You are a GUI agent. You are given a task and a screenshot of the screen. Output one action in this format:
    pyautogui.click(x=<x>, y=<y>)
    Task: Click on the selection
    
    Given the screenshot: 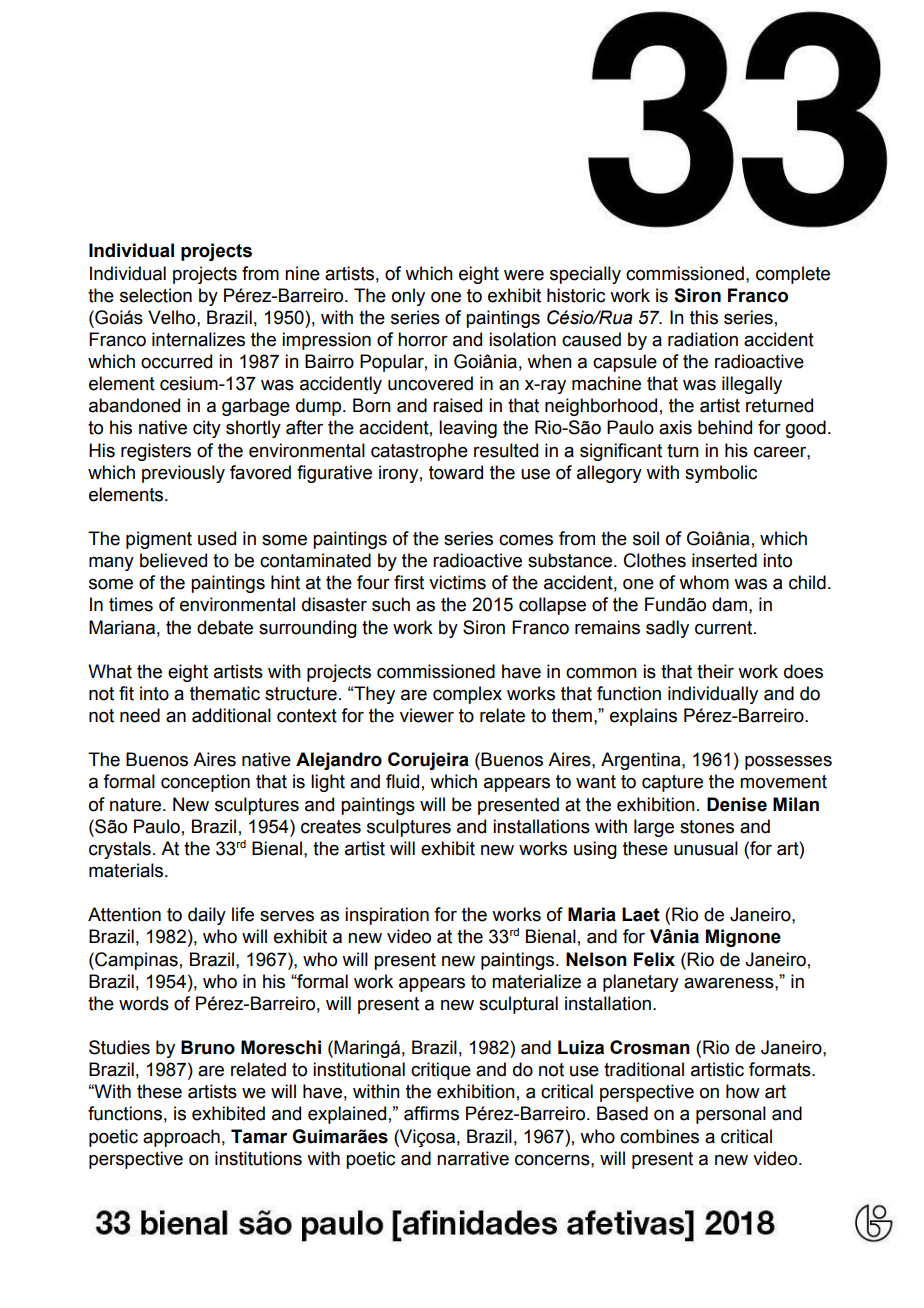 What is the action you would take?
    pyautogui.click(x=156, y=295)
